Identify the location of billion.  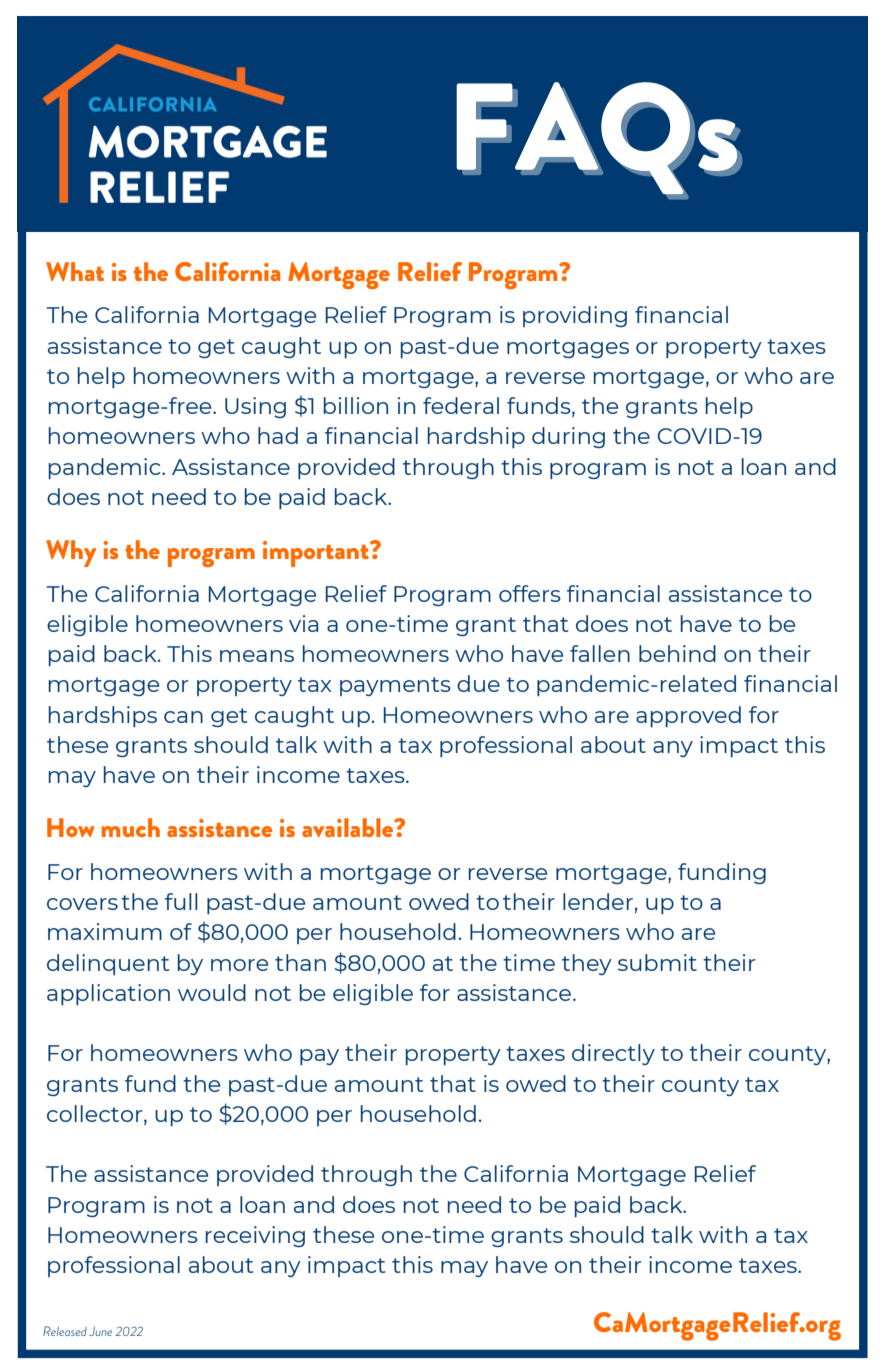
(356, 405).
